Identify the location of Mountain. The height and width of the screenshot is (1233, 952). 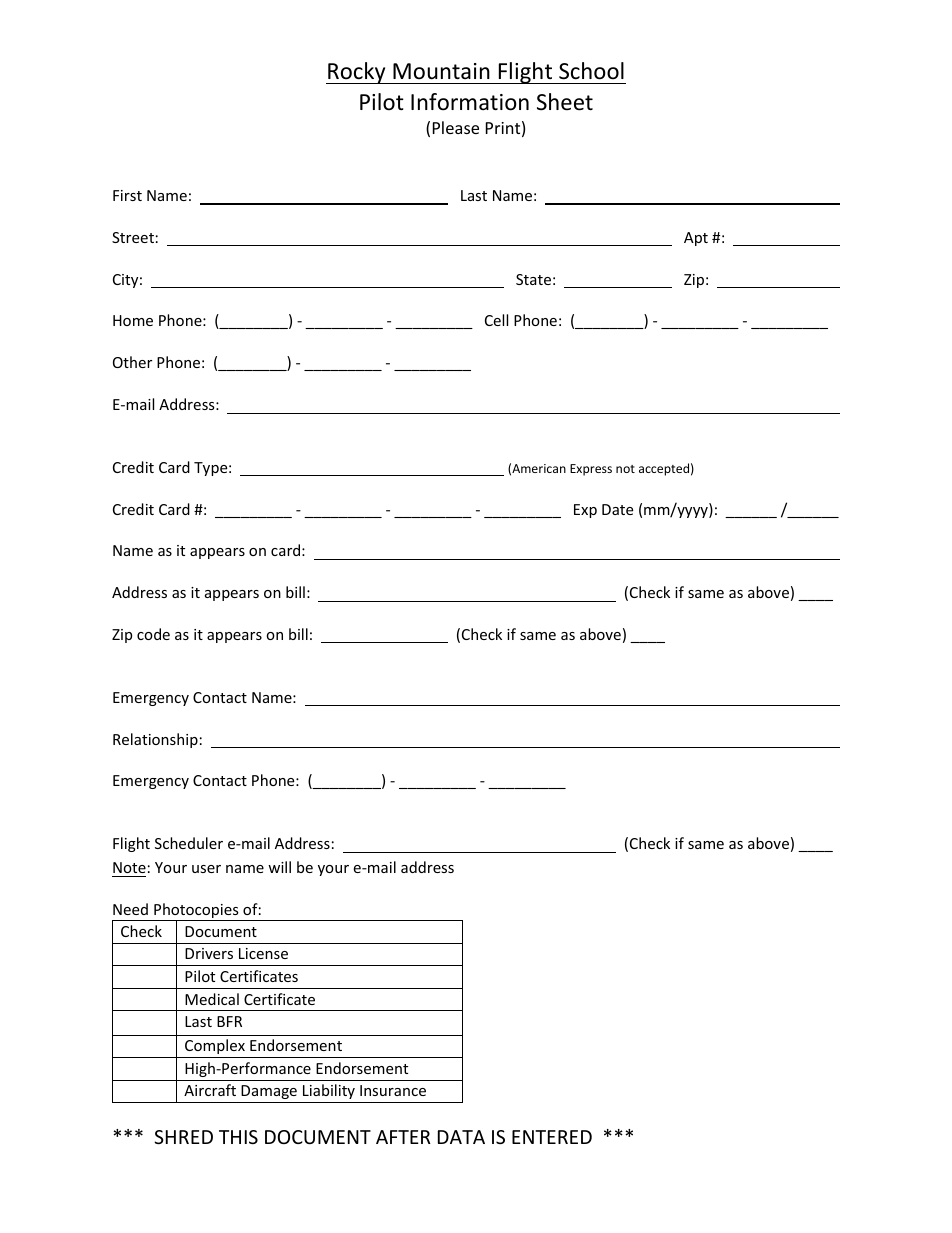
(441, 71).
